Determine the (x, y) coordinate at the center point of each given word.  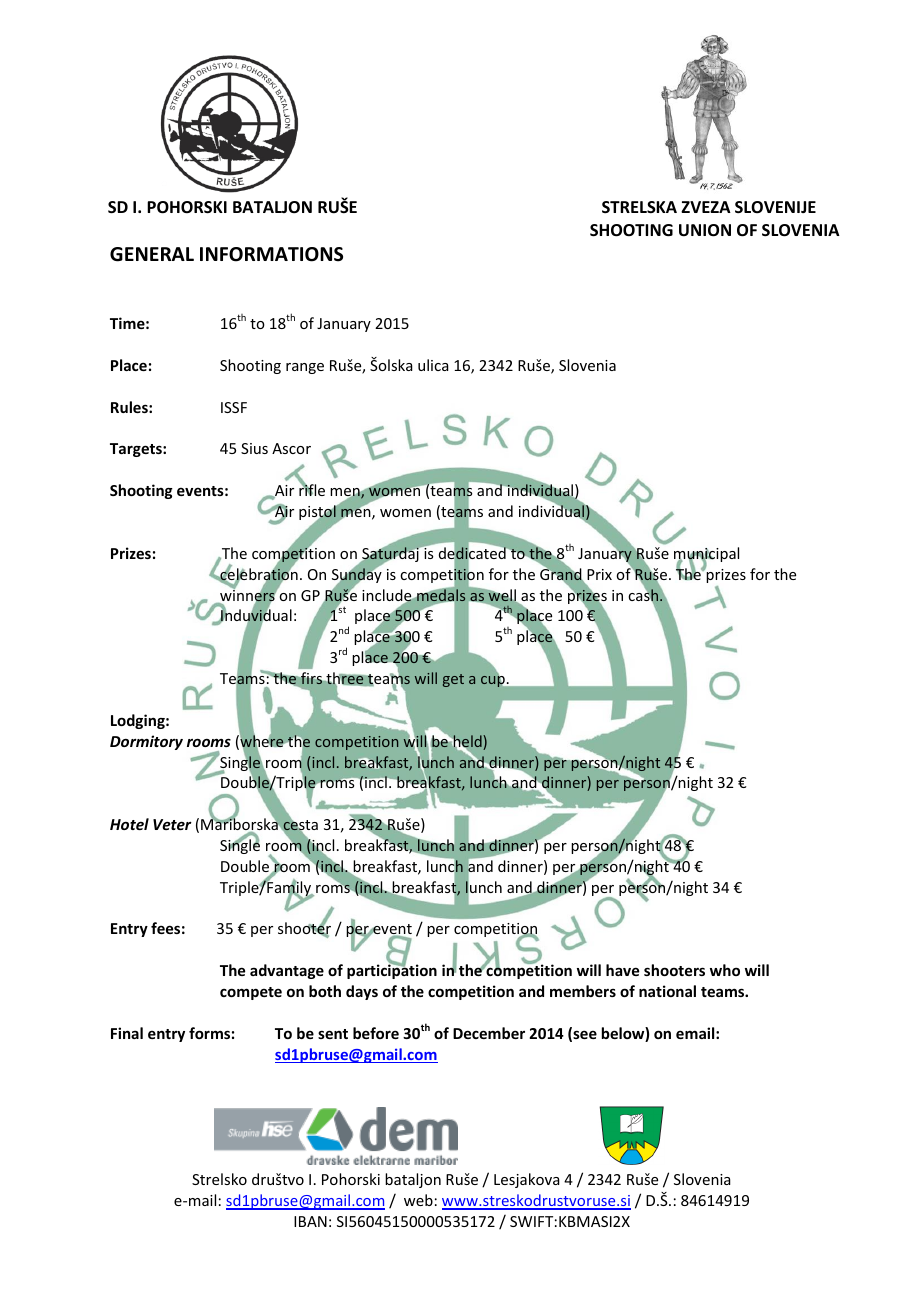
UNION (705, 230)
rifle (312, 489)
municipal (706, 556)
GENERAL (152, 254)
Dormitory (146, 742)
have (622, 970)
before (376, 1033)
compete (251, 993)
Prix (599, 574)
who (725, 970)
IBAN (310, 1221)
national (667, 991)
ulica (433, 365)
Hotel (129, 824)
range (305, 368)
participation (392, 971)
